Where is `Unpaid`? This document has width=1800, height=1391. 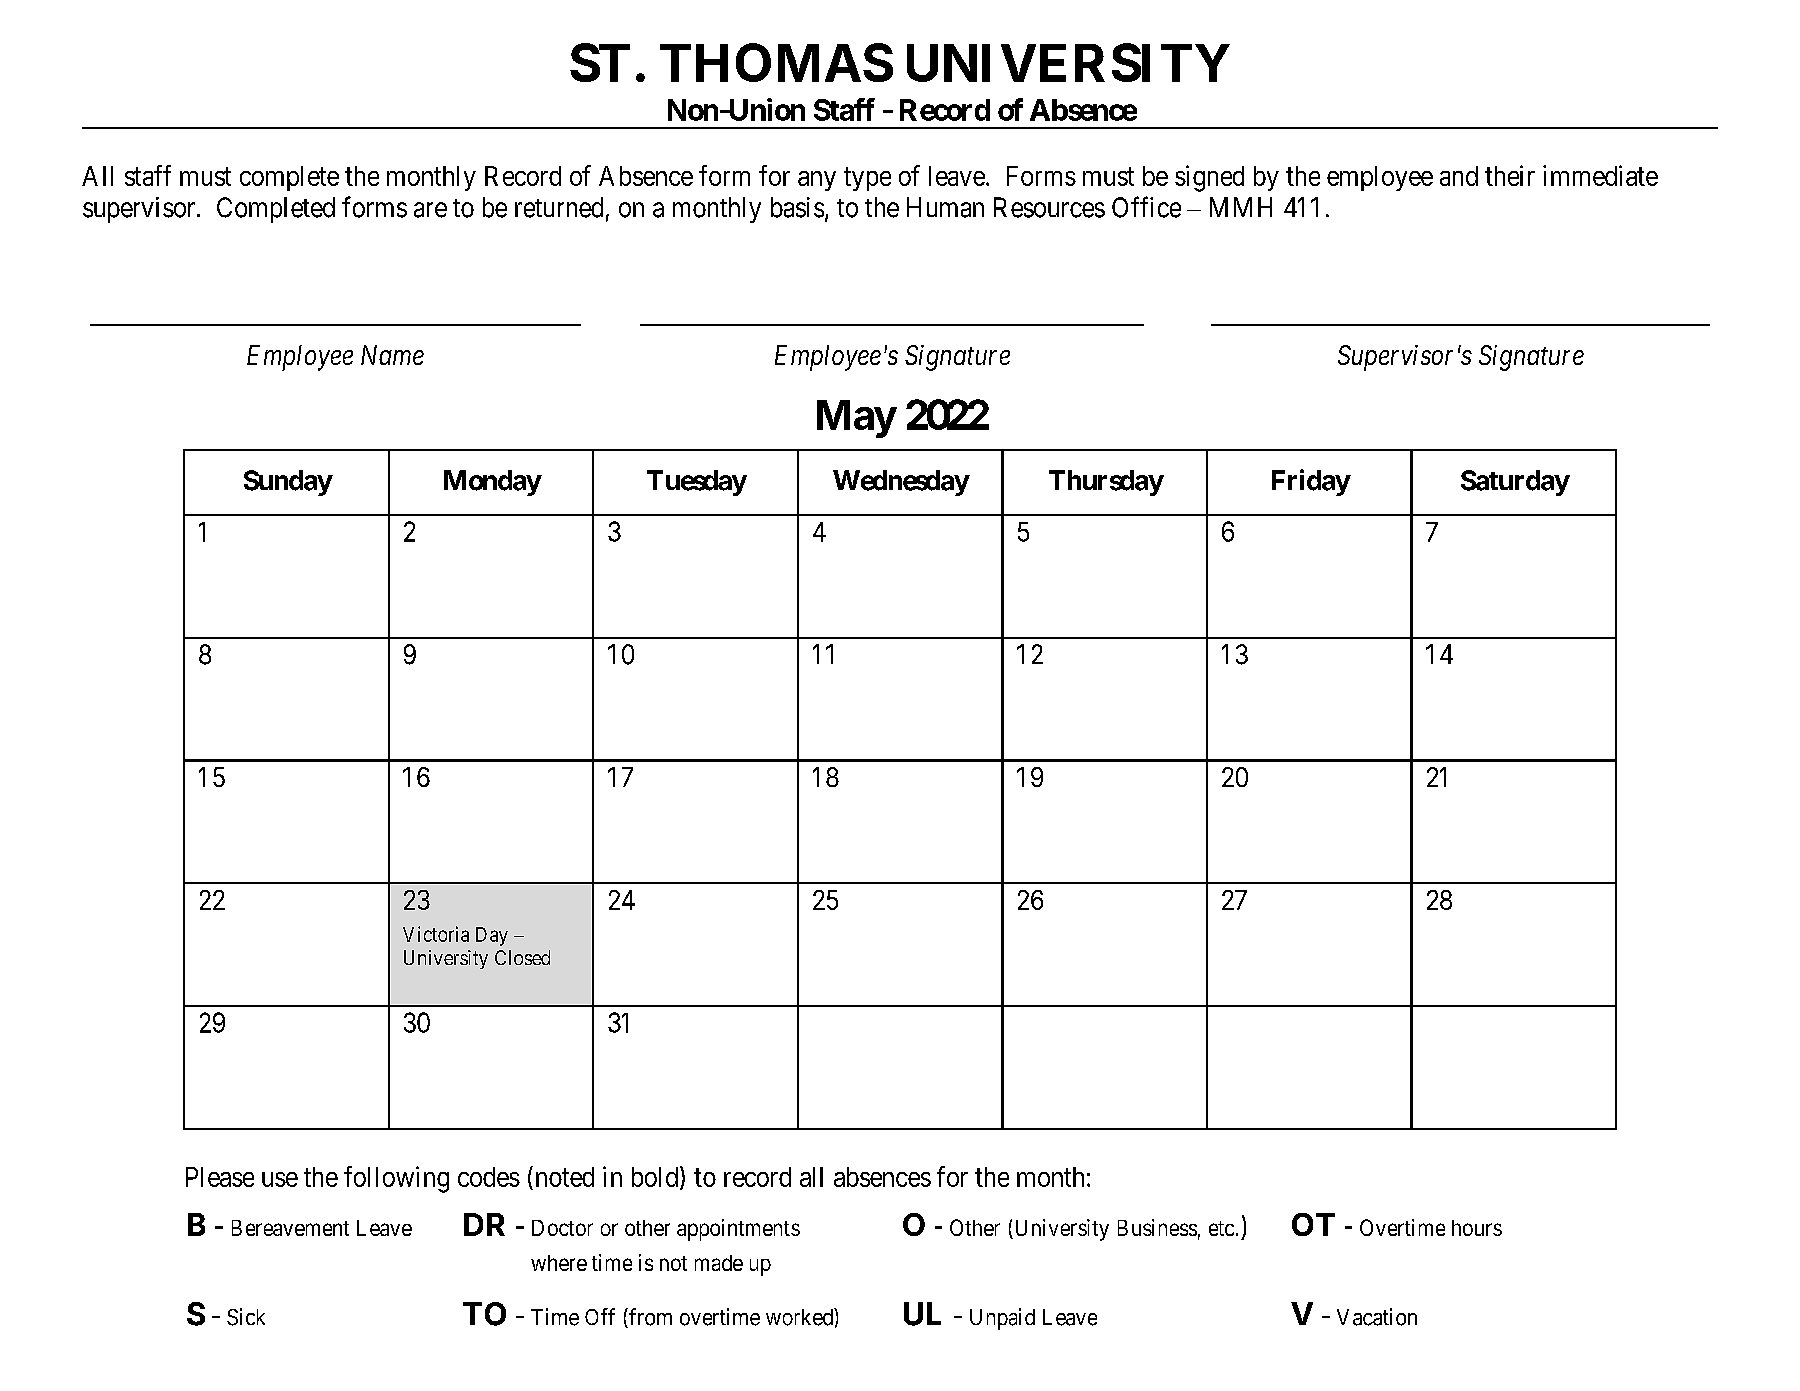
Unpaid is located at coordinates (1002, 1319).
